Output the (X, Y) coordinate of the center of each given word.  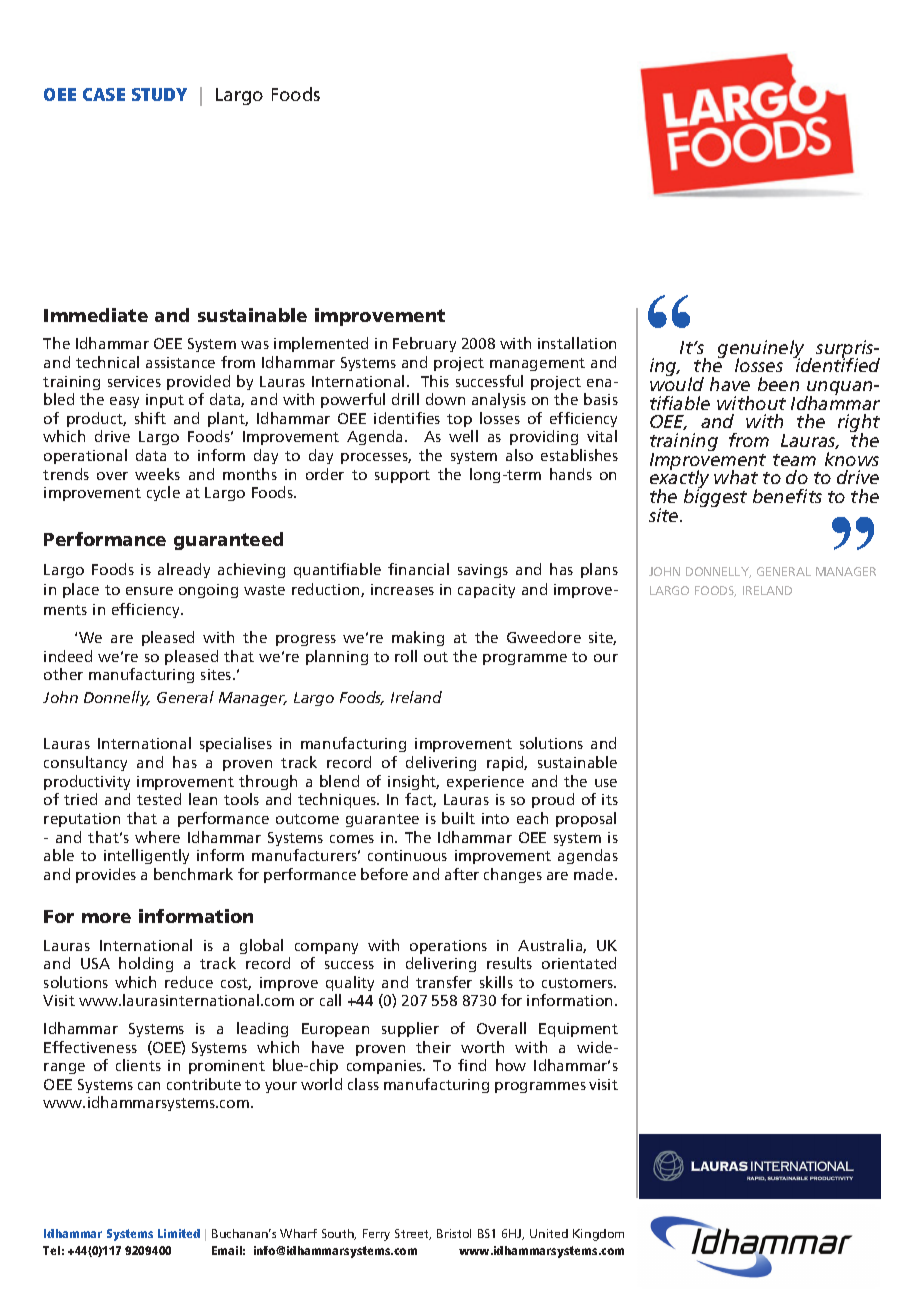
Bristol (454, 1233)
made (595, 874)
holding (146, 964)
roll (406, 656)
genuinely (761, 350)
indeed (68, 656)
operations (448, 947)
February (424, 344)
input (165, 401)
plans (599, 570)
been (778, 384)
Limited (179, 1233)
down (445, 399)
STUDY (159, 94)
